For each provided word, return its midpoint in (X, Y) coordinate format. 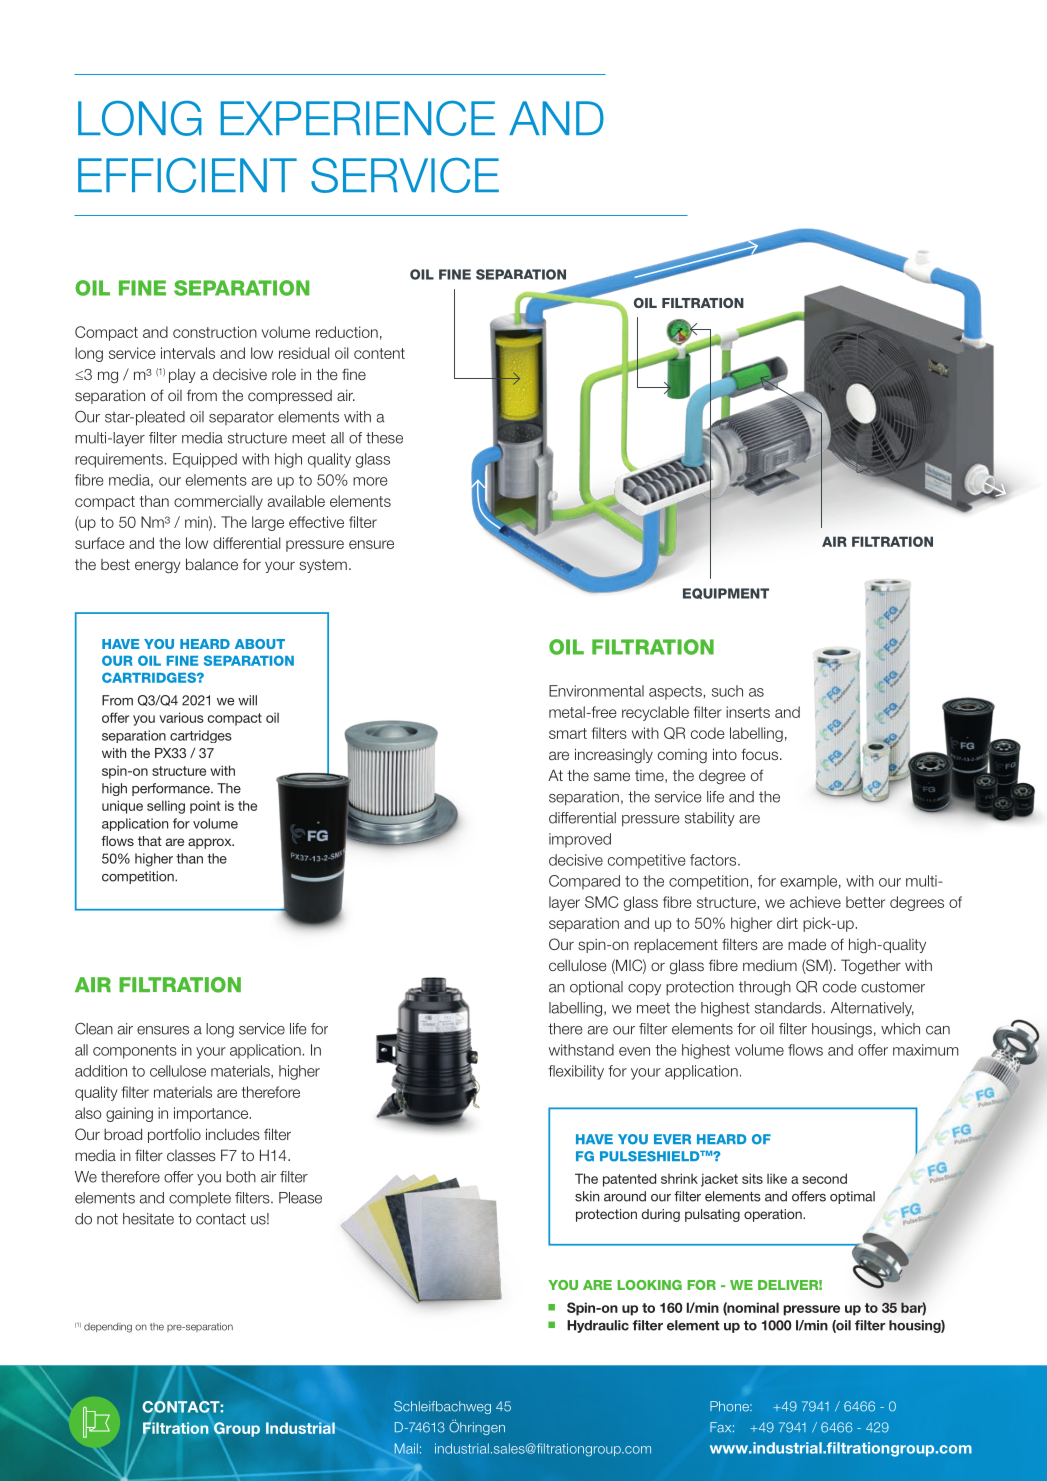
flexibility (576, 1072)
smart (568, 733)
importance (212, 1114)
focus (761, 754)
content (379, 353)
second (824, 1178)
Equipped (205, 460)
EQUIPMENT (726, 593)
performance (172, 789)
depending (108, 1328)
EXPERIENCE (358, 118)
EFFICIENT (187, 175)
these (384, 438)
